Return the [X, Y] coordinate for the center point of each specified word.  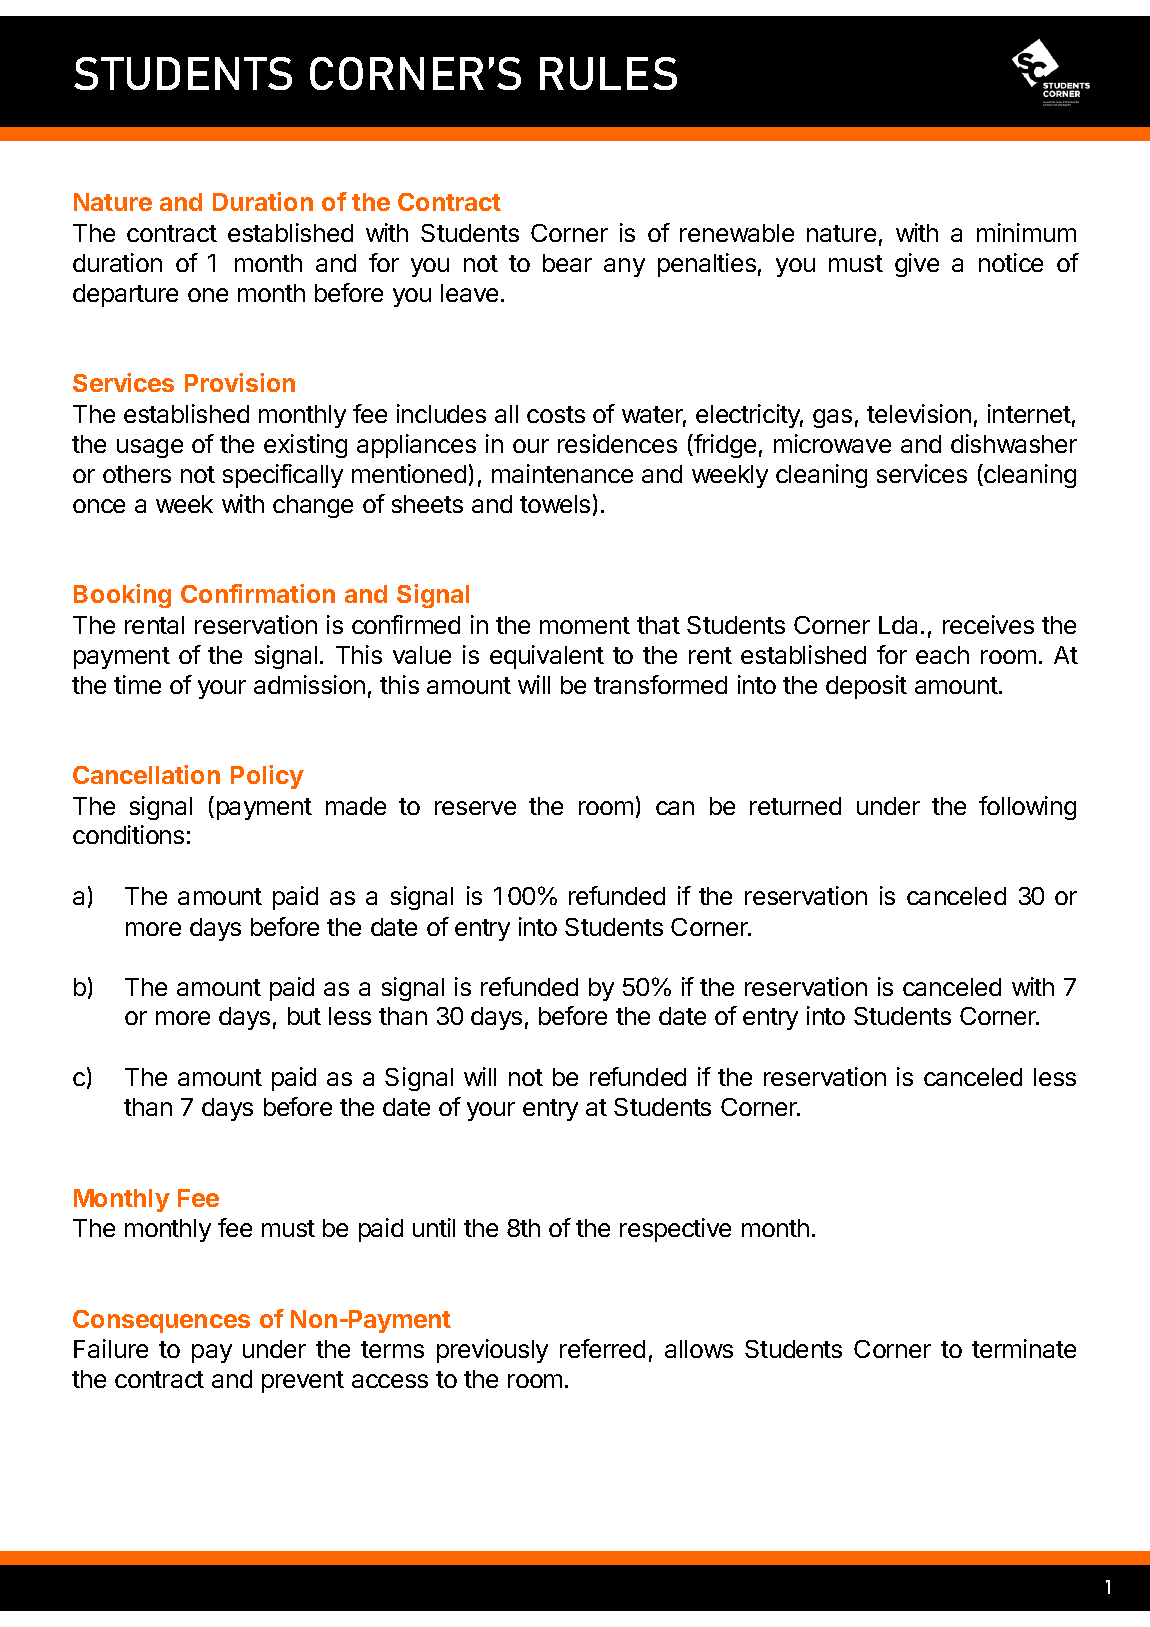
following [1027, 808]
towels [555, 504]
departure [125, 295]
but [304, 1016]
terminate [1024, 1348]
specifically [283, 476]
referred [602, 1348]
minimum [1026, 232]
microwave [832, 443]
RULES [608, 73]
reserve [475, 808]
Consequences [161, 1321]
